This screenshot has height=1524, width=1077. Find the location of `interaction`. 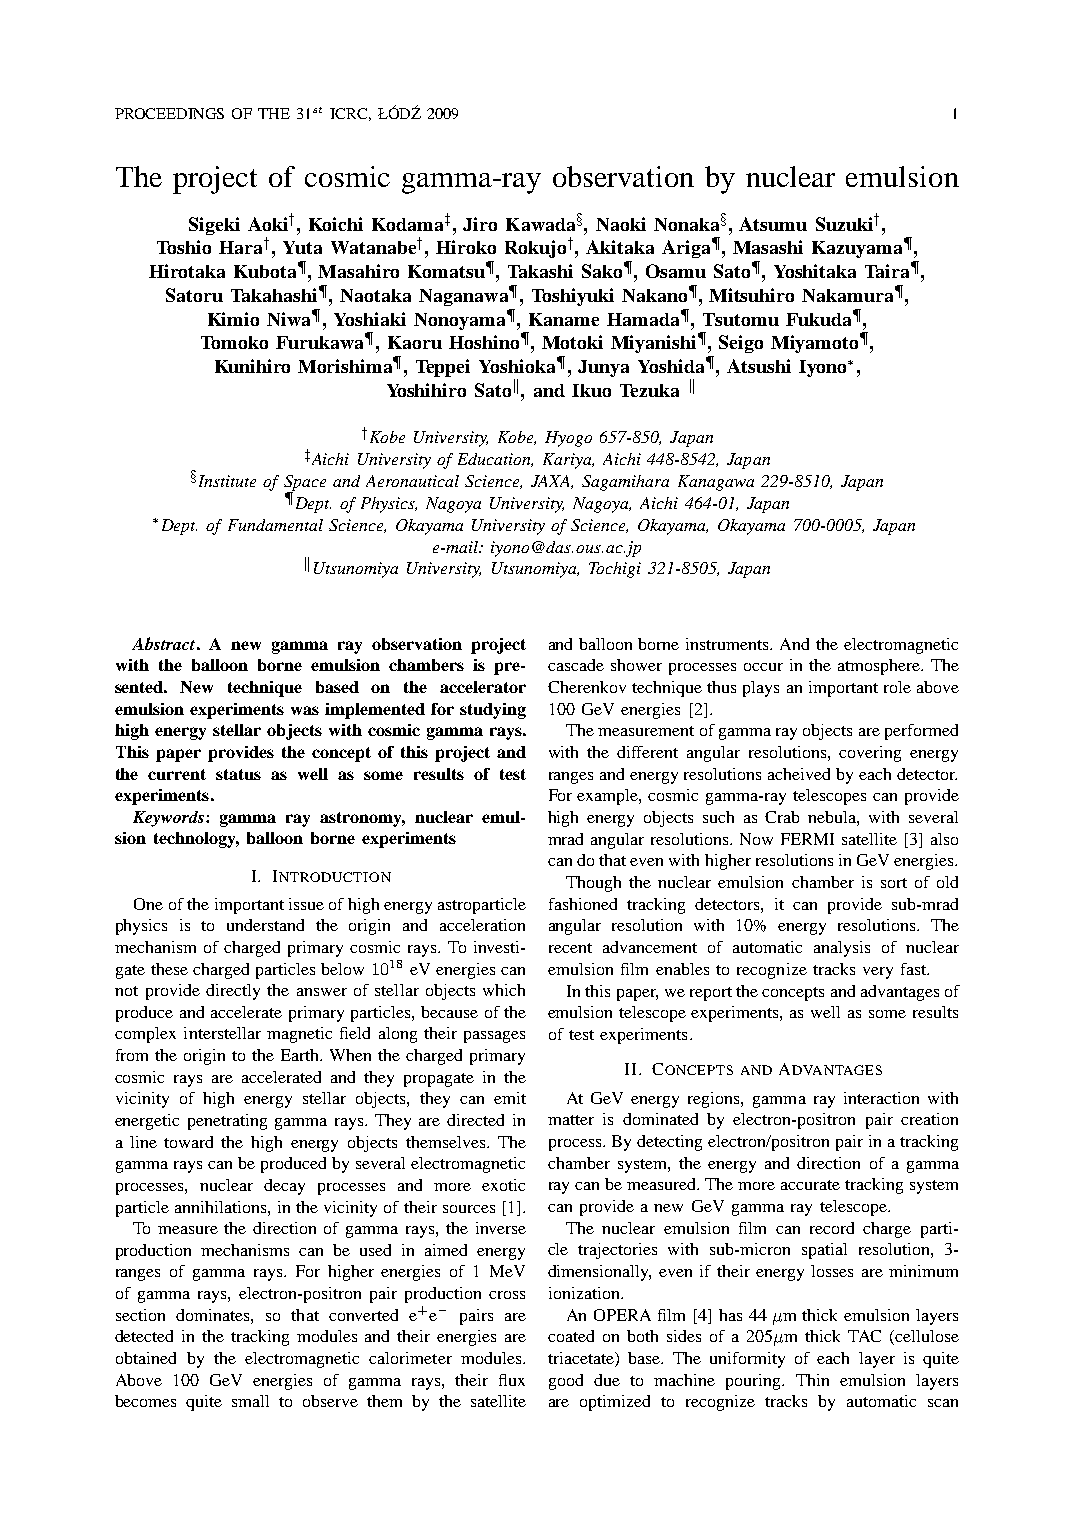

interaction is located at coordinates (881, 1098).
